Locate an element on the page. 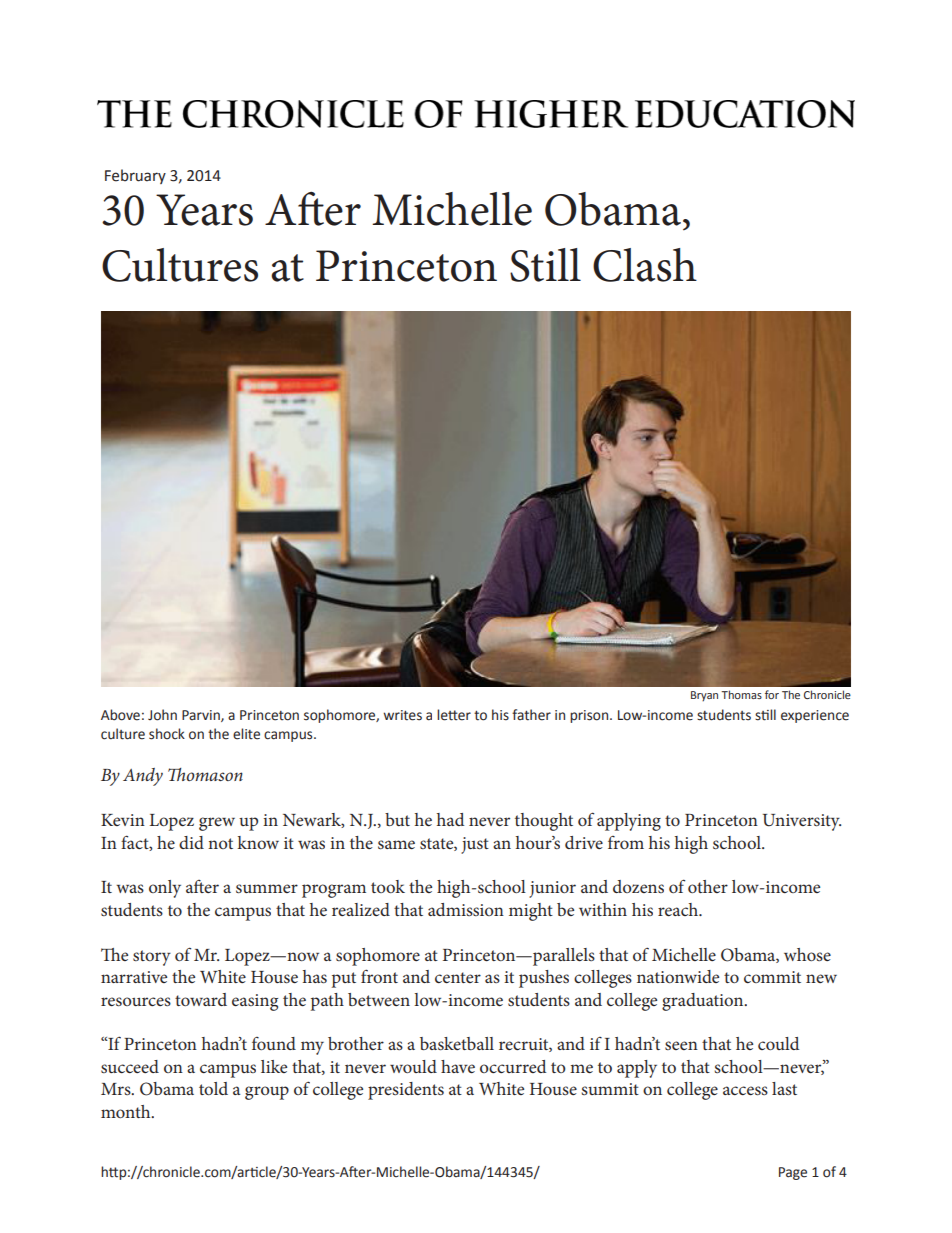  told is located at coordinates (213, 1088).
